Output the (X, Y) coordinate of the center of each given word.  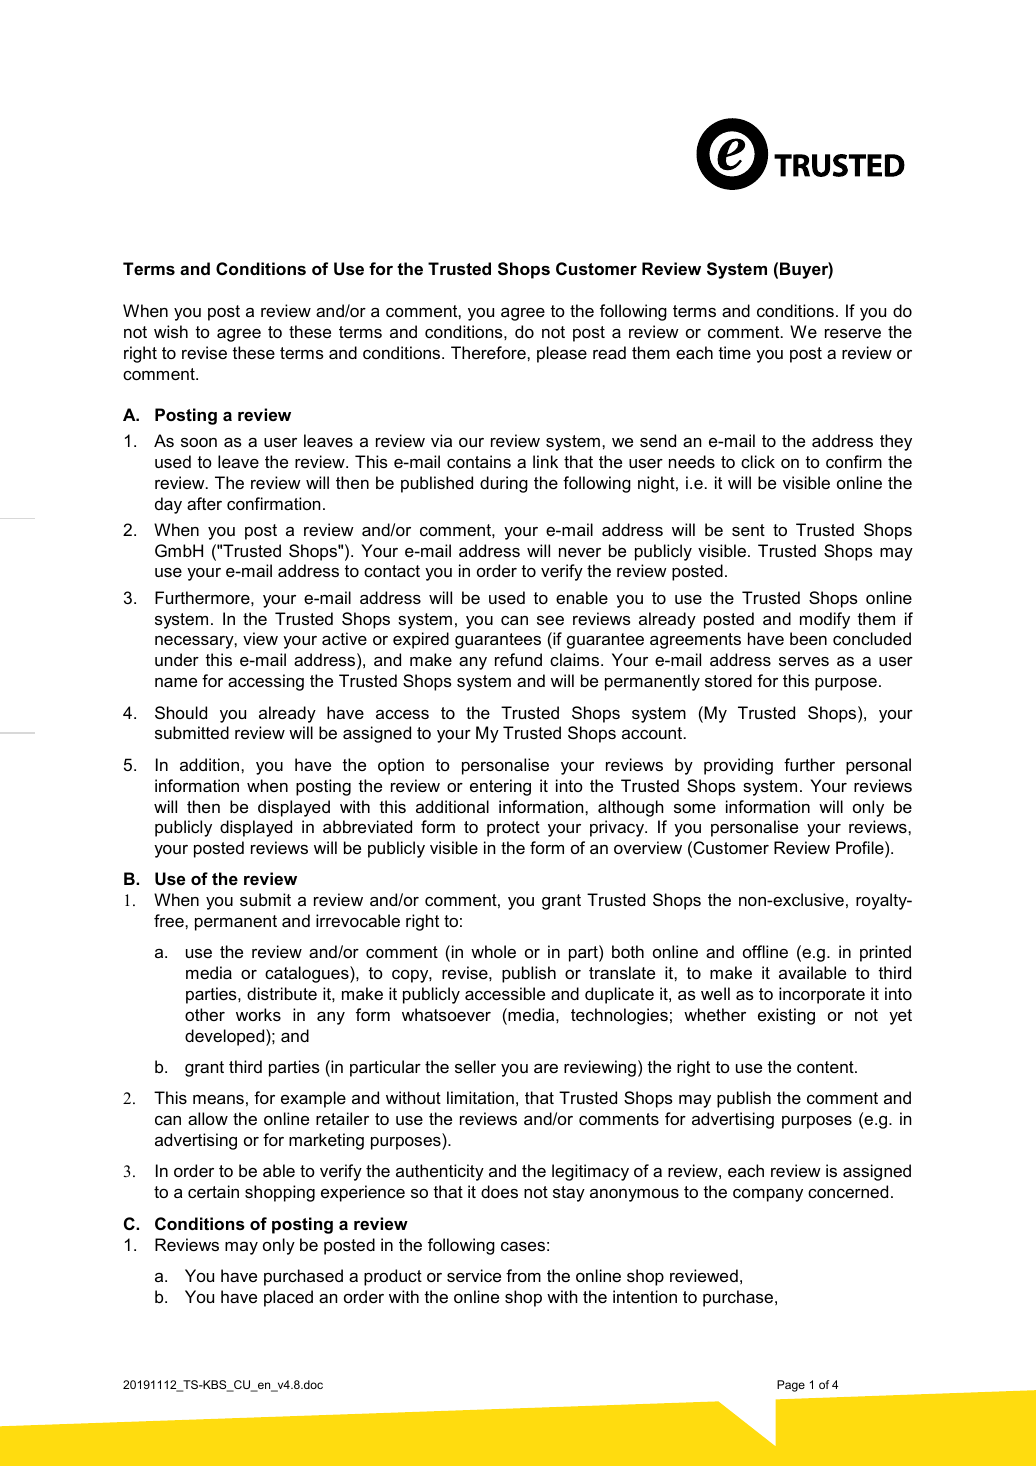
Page (791, 1386)
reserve (853, 333)
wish (171, 331)
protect (513, 829)
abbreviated (367, 826)
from (523, 1275)
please (562, 354)
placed (288, 1298)
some (695, 808)
